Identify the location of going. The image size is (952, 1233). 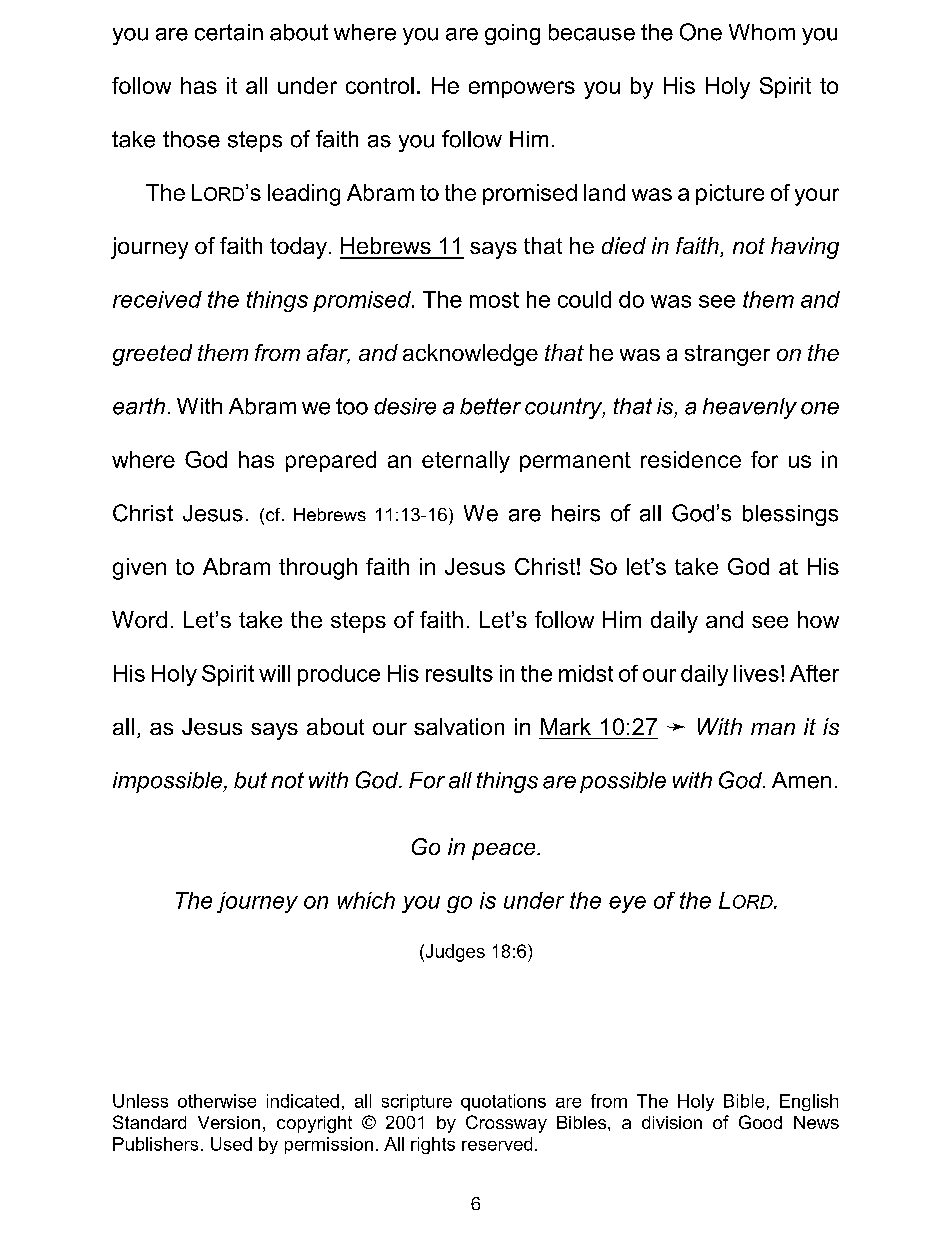
(512, 34).
